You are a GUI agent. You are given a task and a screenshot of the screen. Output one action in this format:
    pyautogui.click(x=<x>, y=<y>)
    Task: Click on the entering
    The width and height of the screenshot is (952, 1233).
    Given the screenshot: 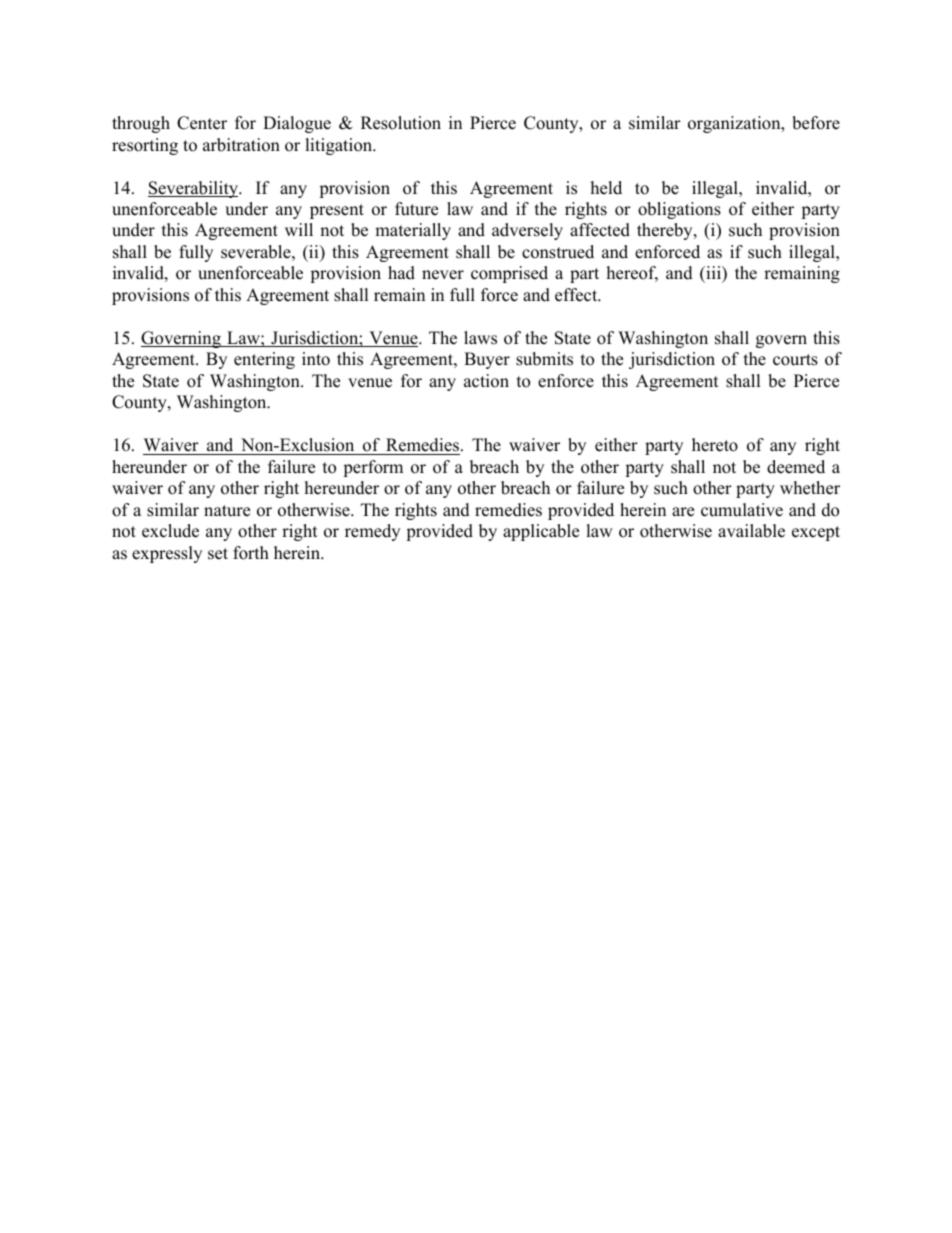 What is the action you would take?
    pyautogui.click(x=264, y=360)
